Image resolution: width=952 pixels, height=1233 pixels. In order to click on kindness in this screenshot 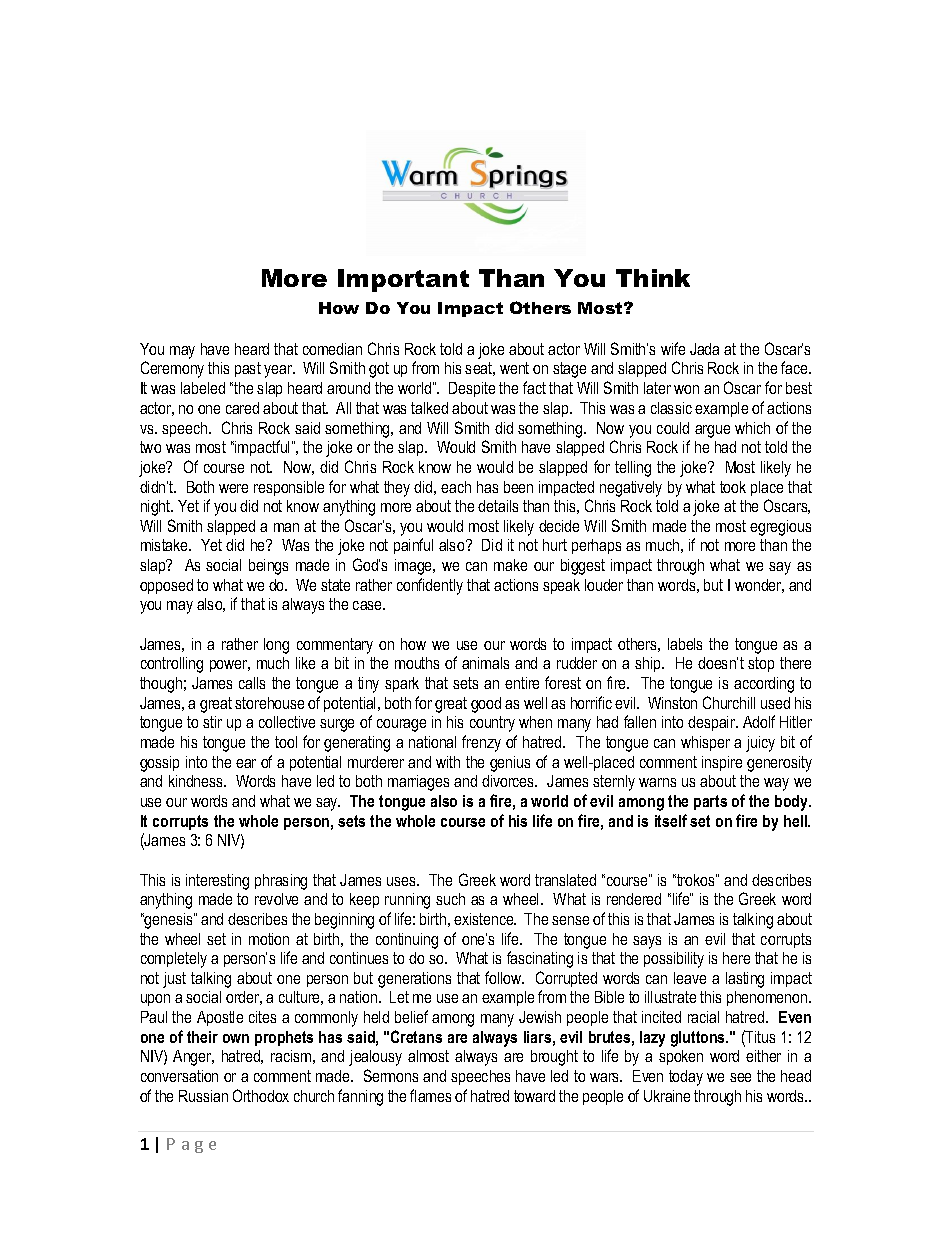, I will do `click(197, 781)`.
